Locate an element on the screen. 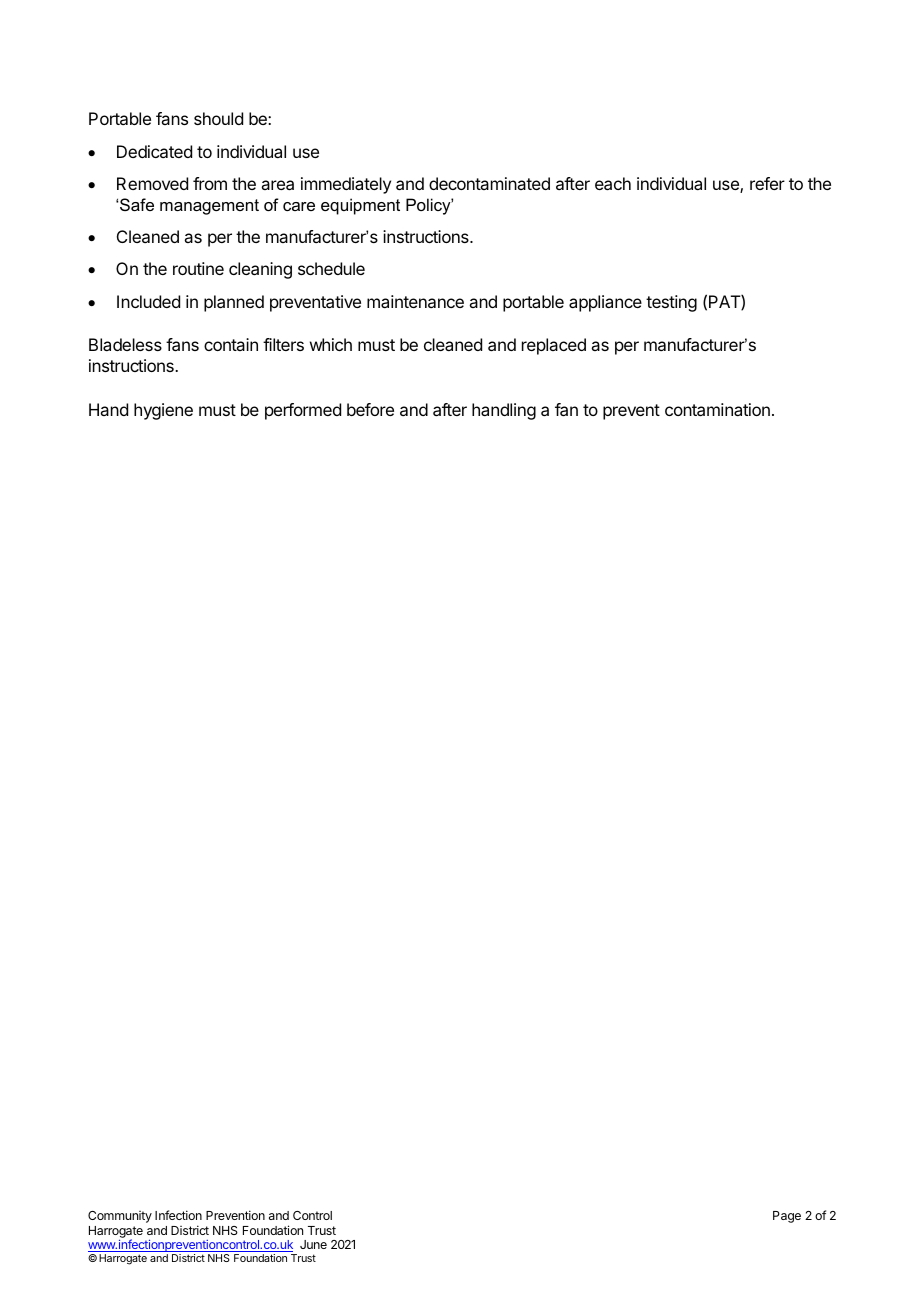 This screenshot has width=924, height=1308. from is located at coordinates (210, 183).
